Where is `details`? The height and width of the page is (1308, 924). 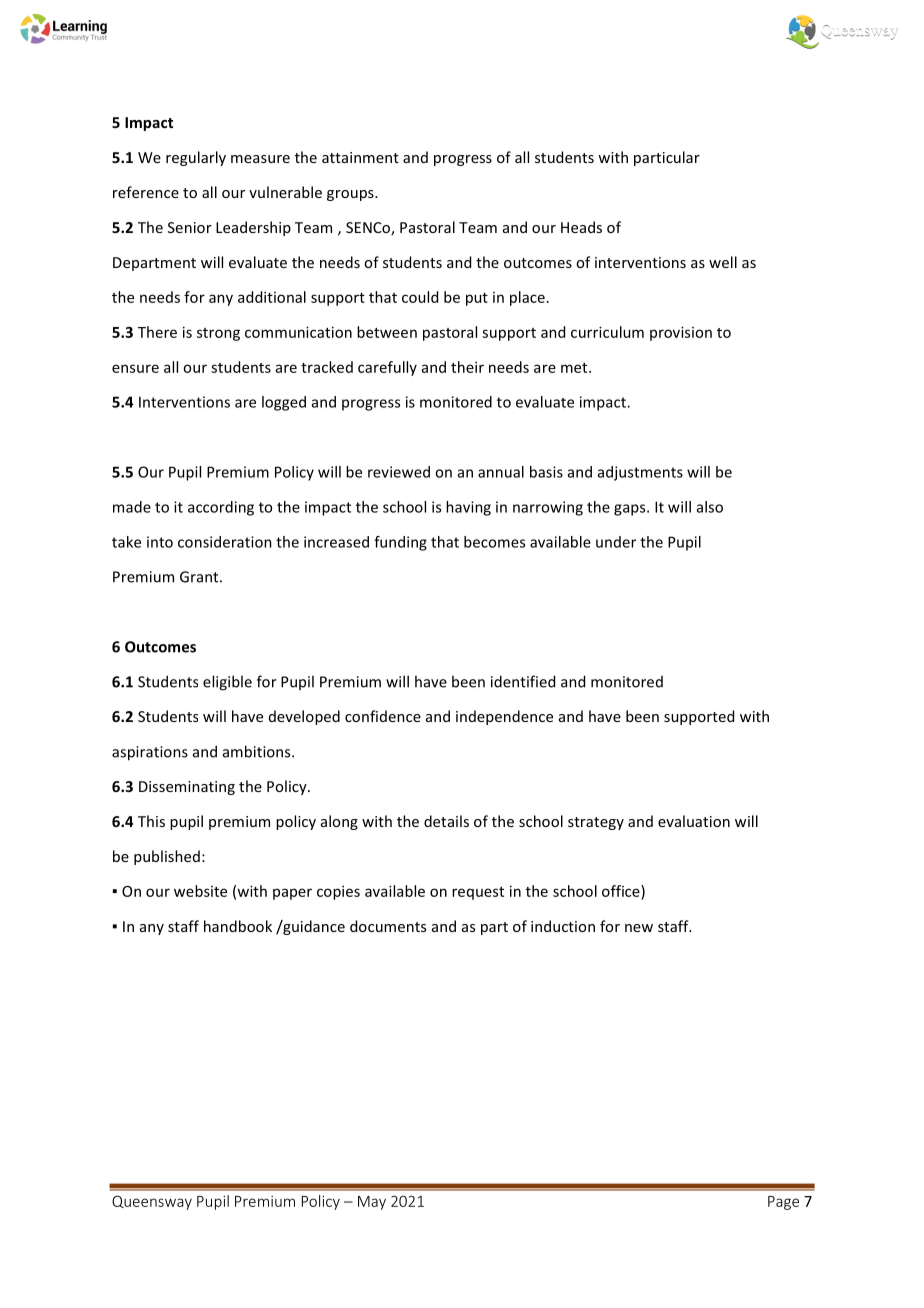 details is located at coordinates (446, 821).
